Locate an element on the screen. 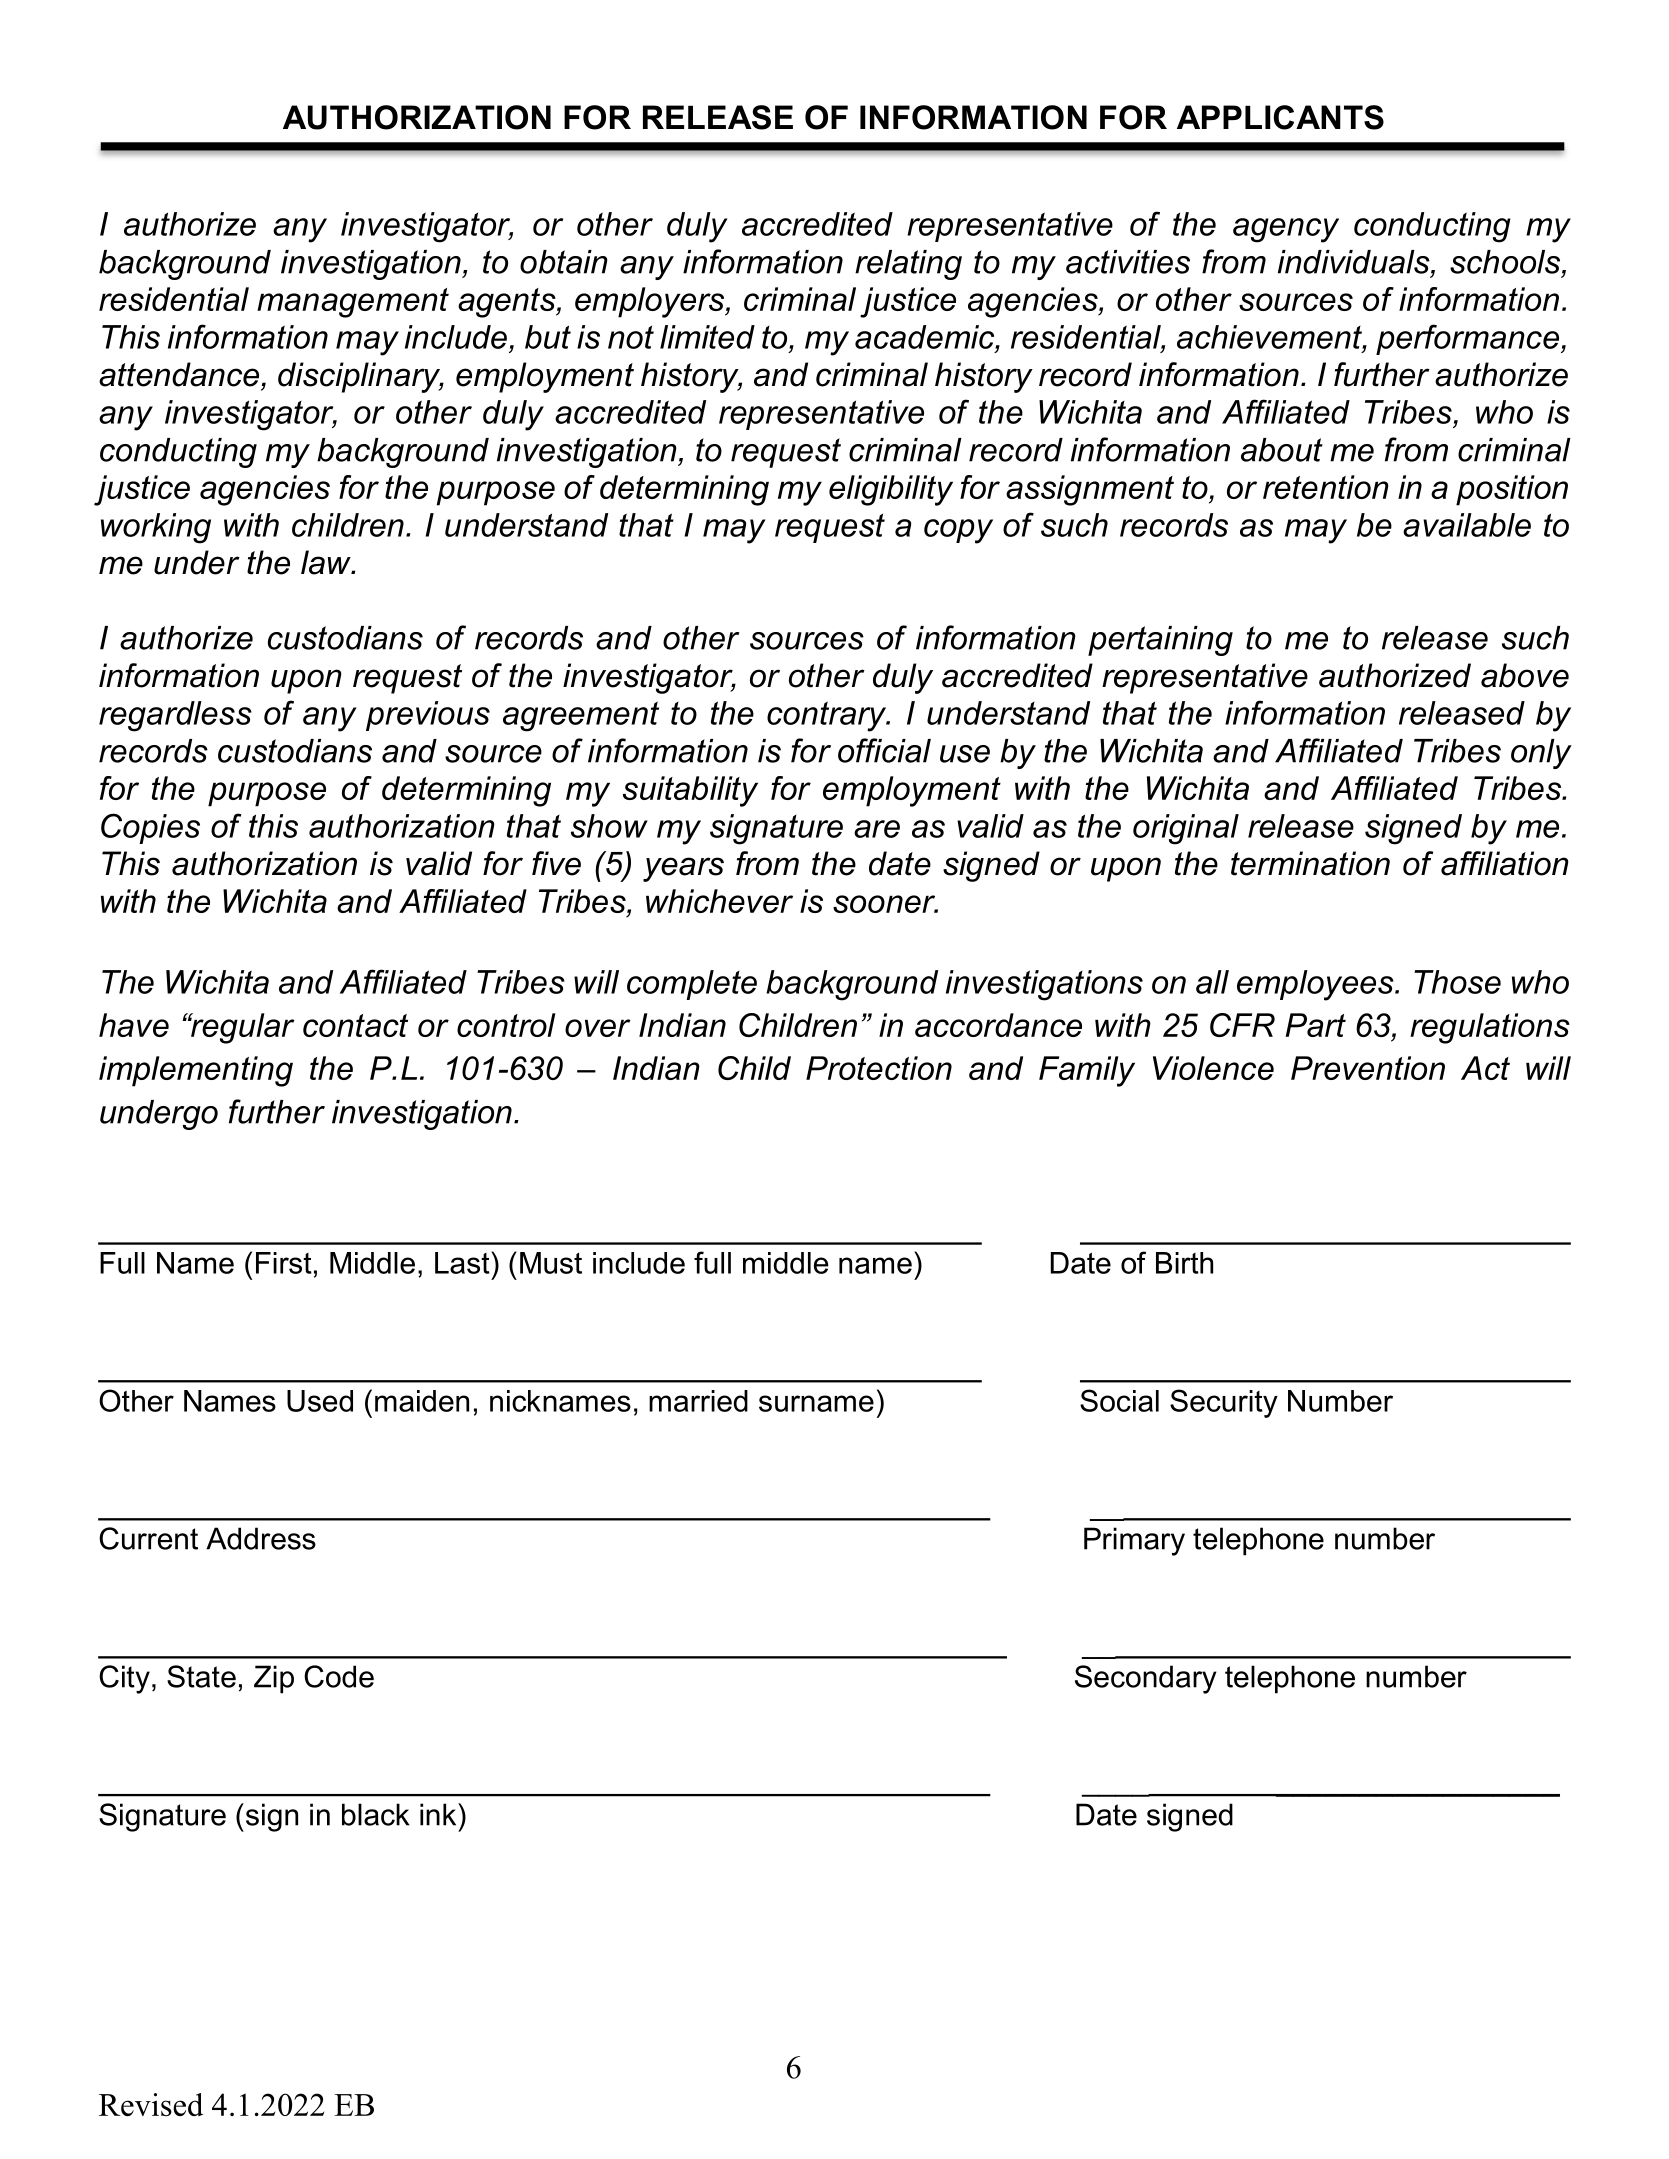  contrary is located at coordinates (828, 716).
